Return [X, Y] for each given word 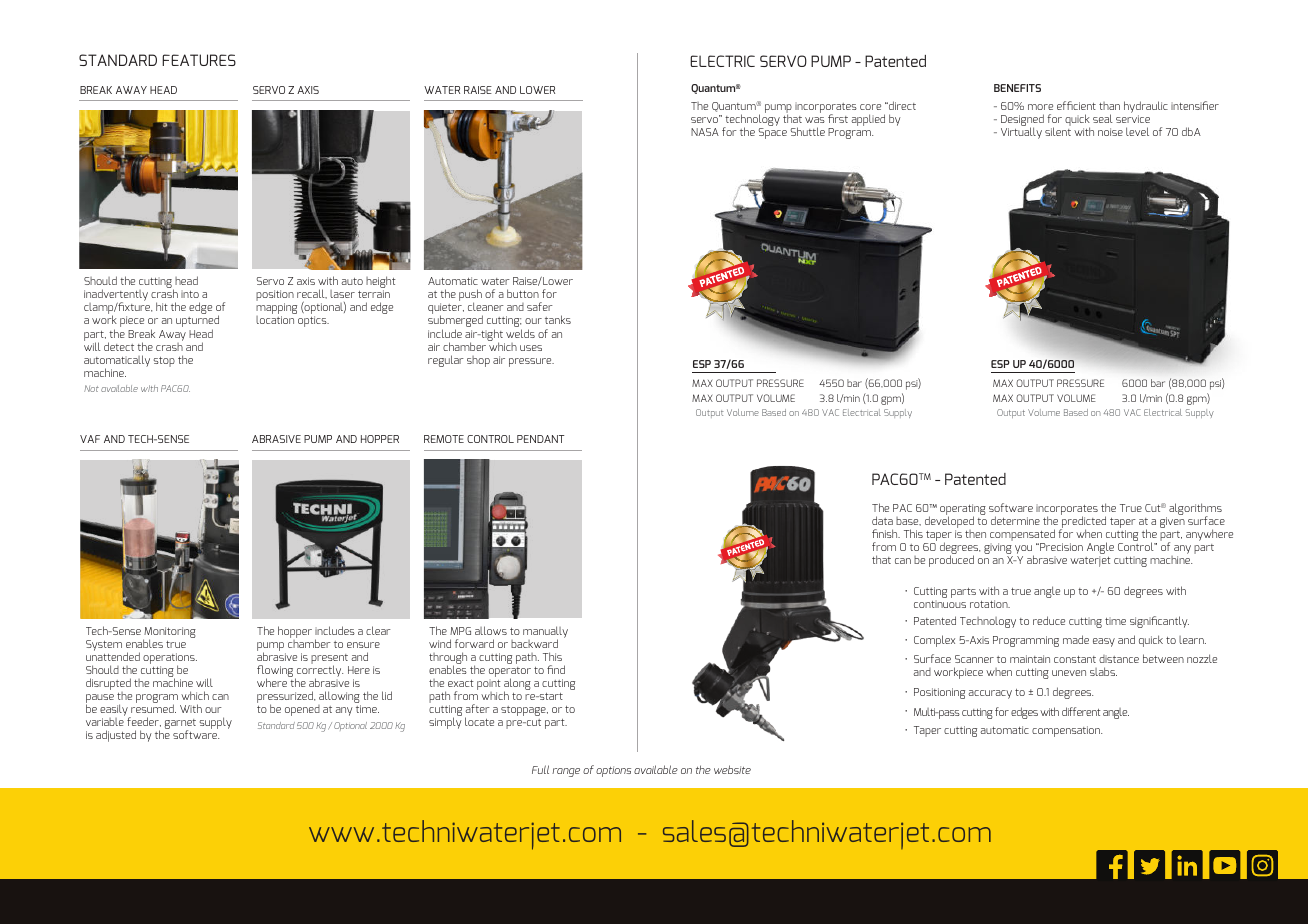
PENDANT [540, 439]
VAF [90, 439]
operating [963, 510]
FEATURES [199, 60]
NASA [705, 132]
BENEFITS [1017, 88]
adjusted [116, 736]
